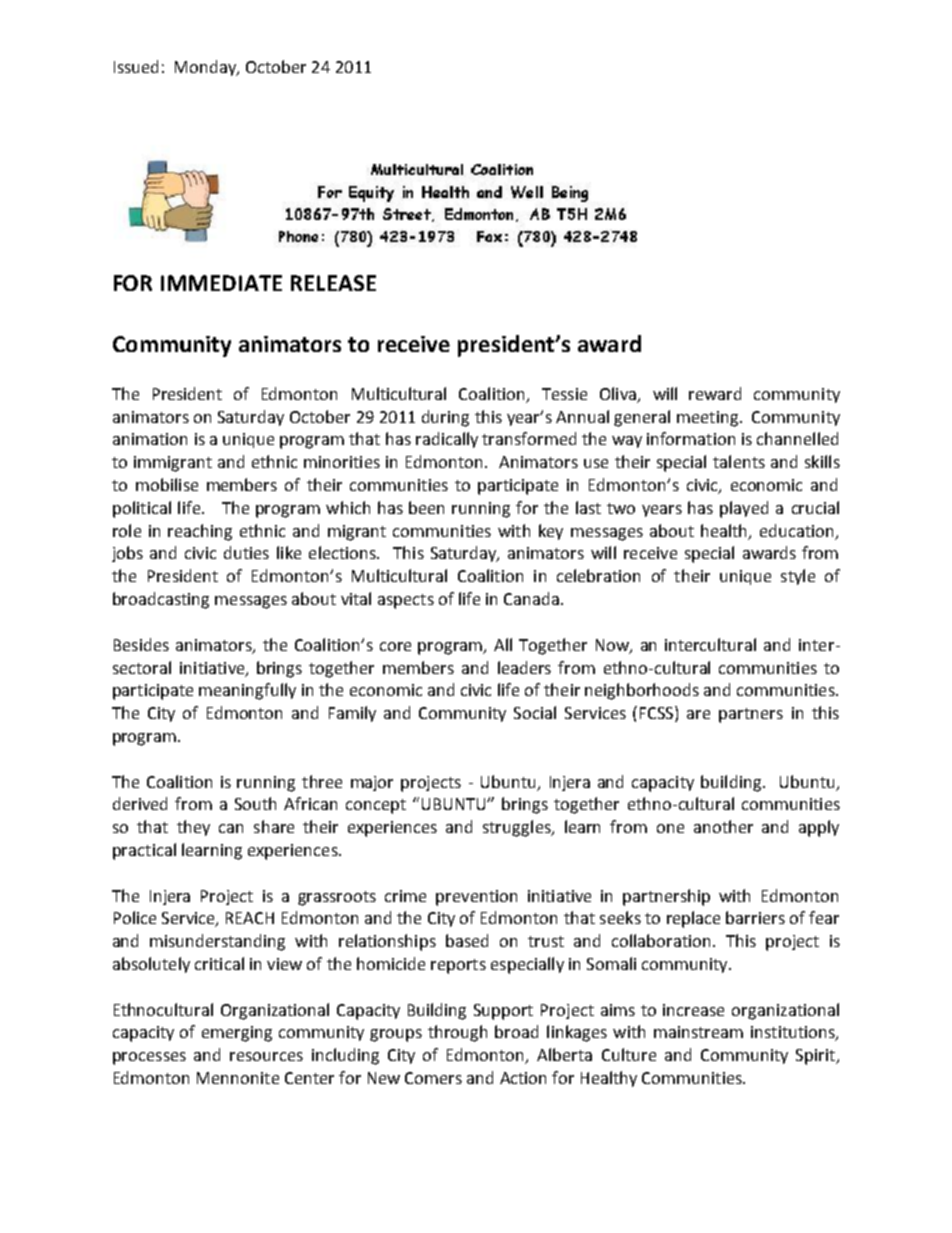 The width and height of the image is (952, 1233). What do you see at coordinates (457, 1033) in the image?
I see `through` at bounding box center [457, 1033].
